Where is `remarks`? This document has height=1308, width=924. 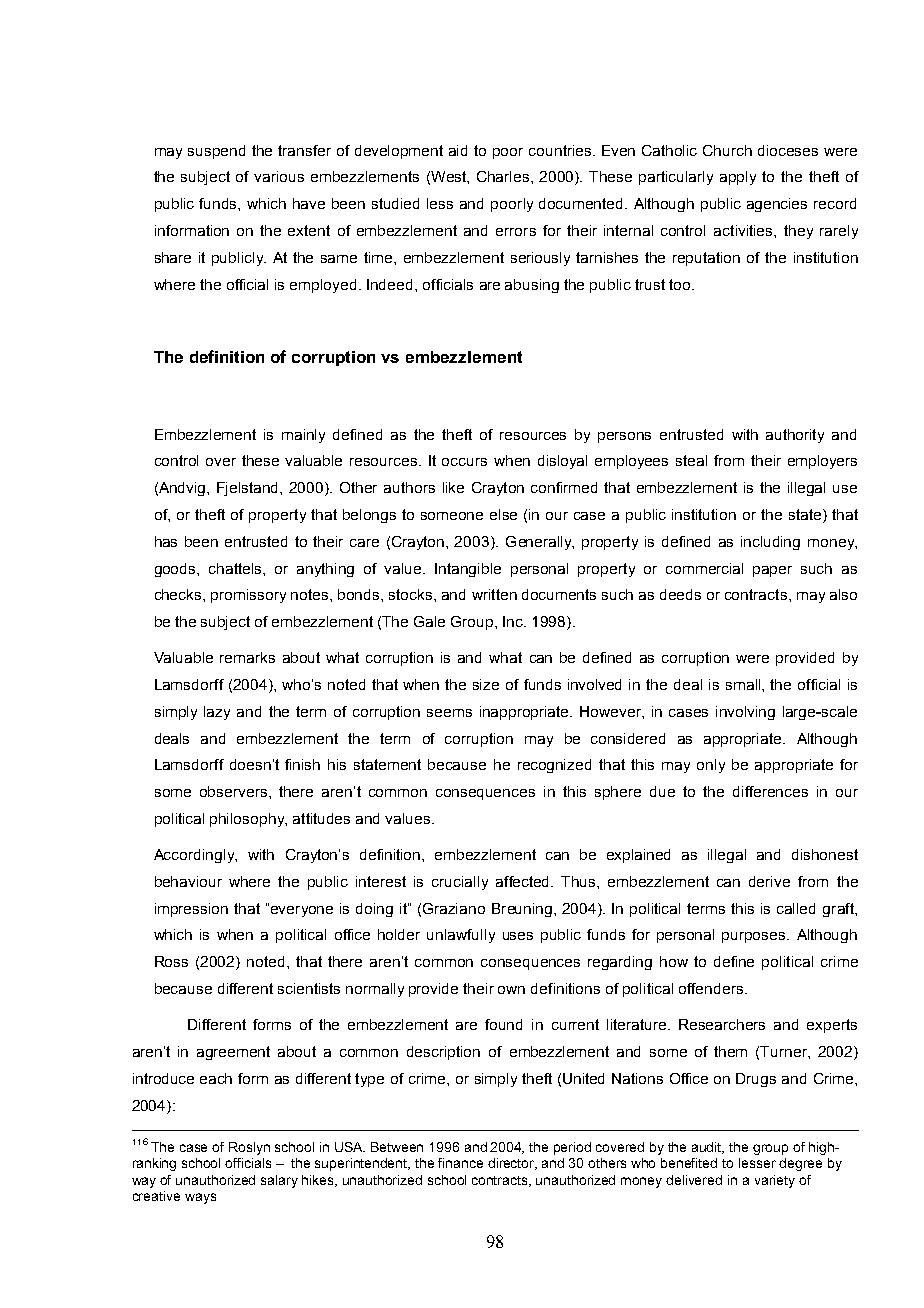 remarks is located at coordinates (247, 657).
